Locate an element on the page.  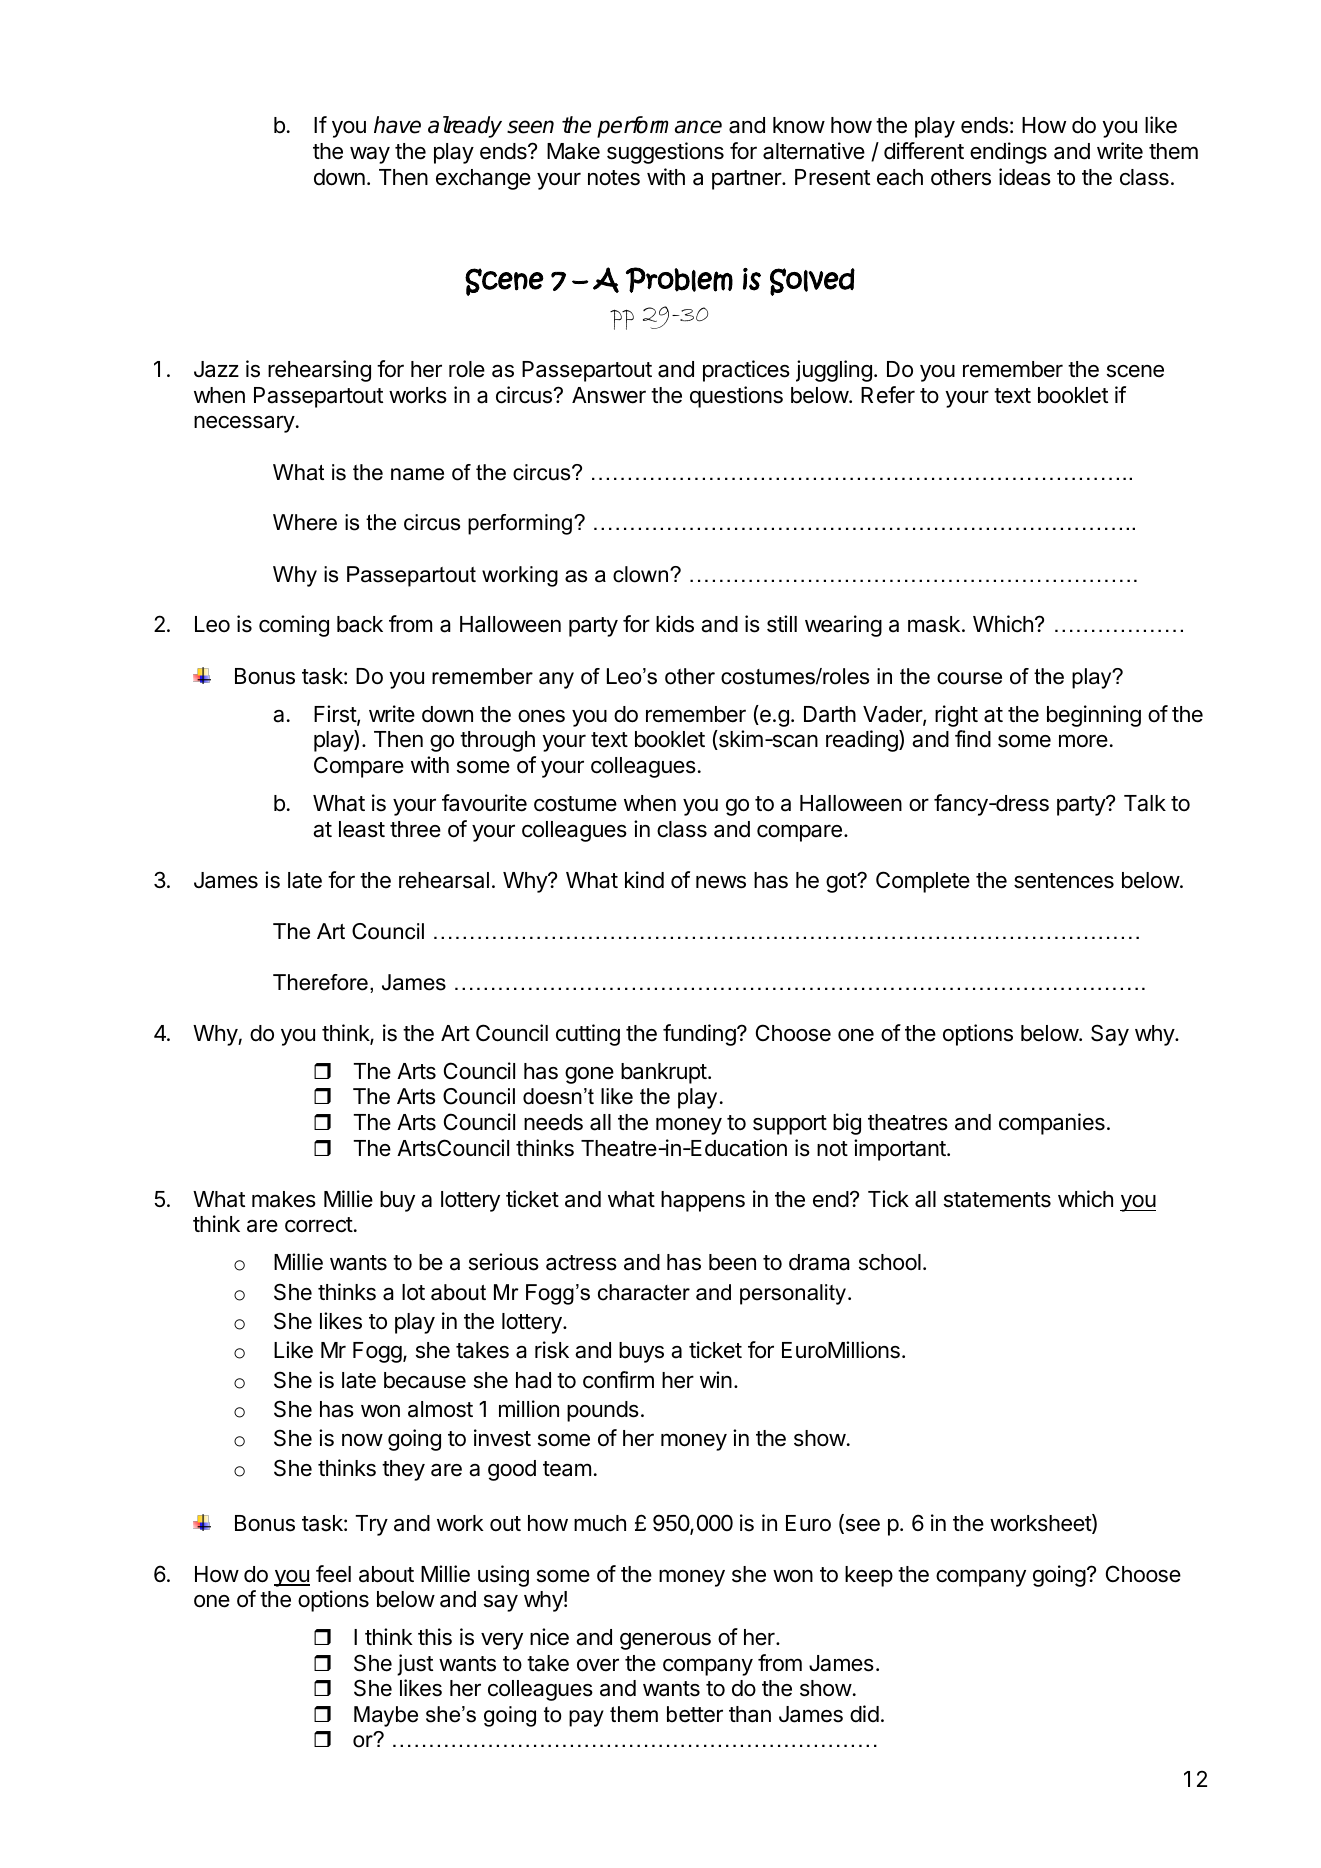
Therefore is located at coordinates (320, 982).
